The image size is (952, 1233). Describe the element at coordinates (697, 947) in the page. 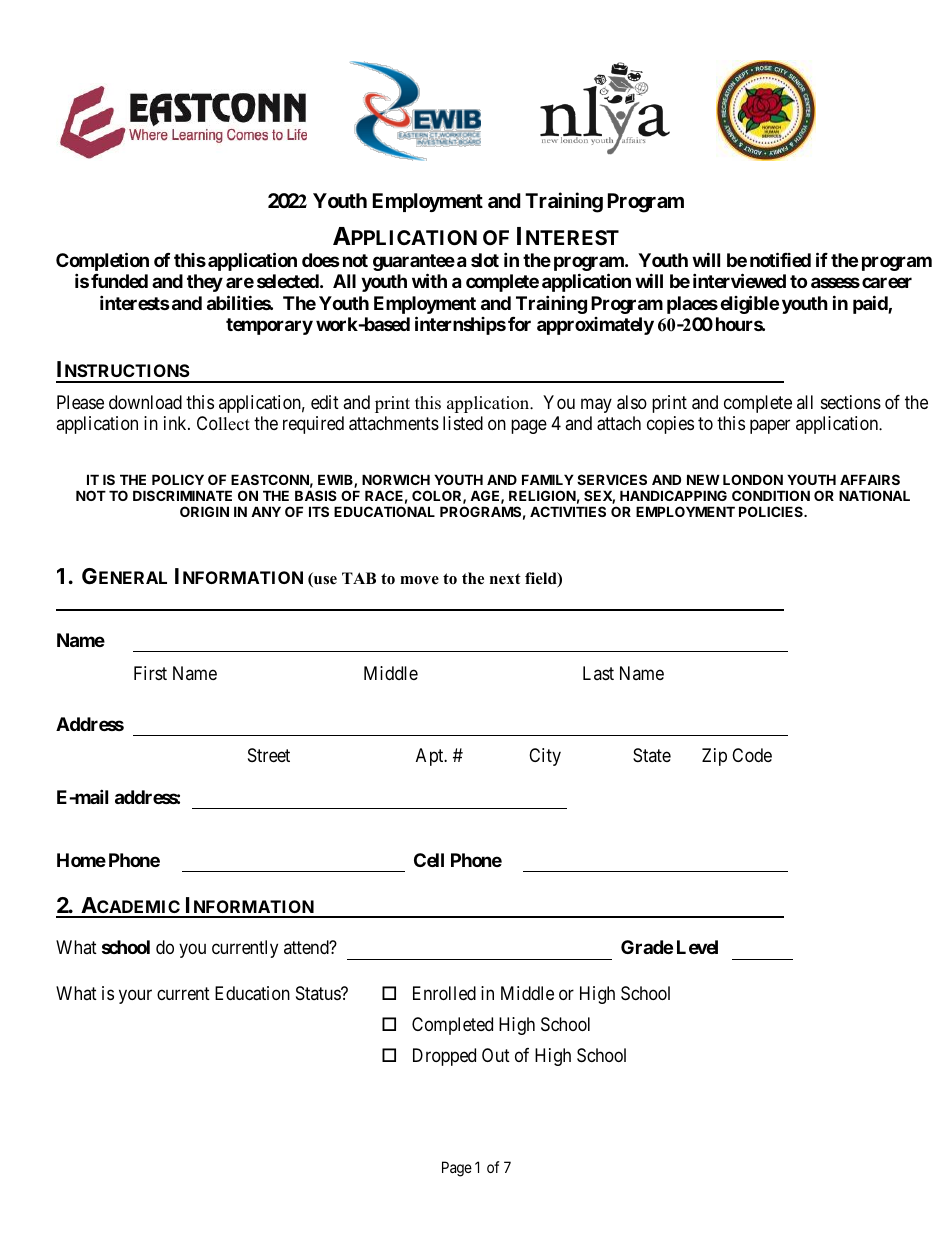

I see `Level` at that location.
